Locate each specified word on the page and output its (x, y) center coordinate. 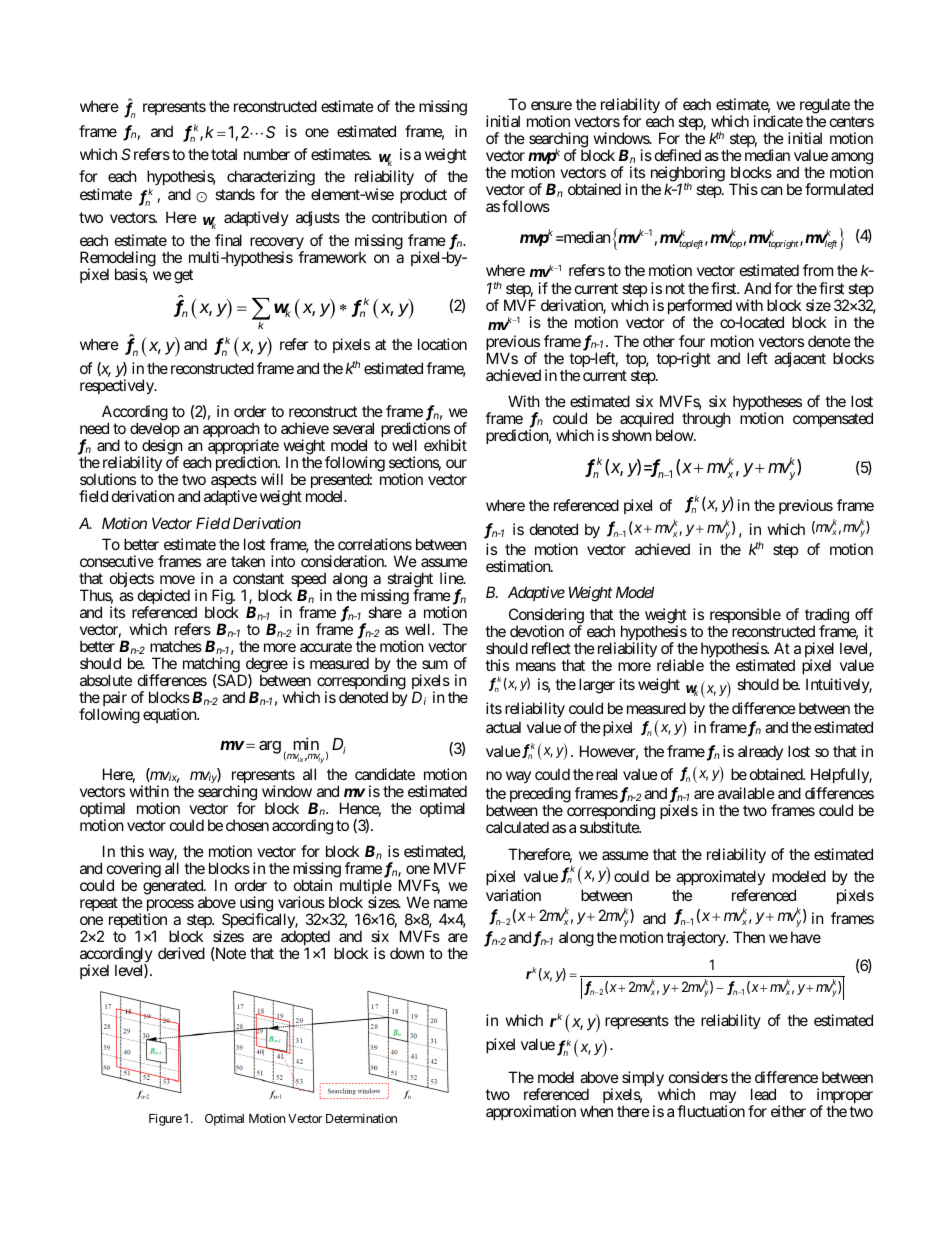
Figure (165, 1119)
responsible (745, 617)
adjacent (800, 359)
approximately (720, 877)
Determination (361, 1118)
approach (231, 431)
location (442, 344)
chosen (247, 825)
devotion (537, 631)
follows (526, 206)
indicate (778, 121)
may (723, 1099)
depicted (164, 598)
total (224, 154)
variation (513, 895)
